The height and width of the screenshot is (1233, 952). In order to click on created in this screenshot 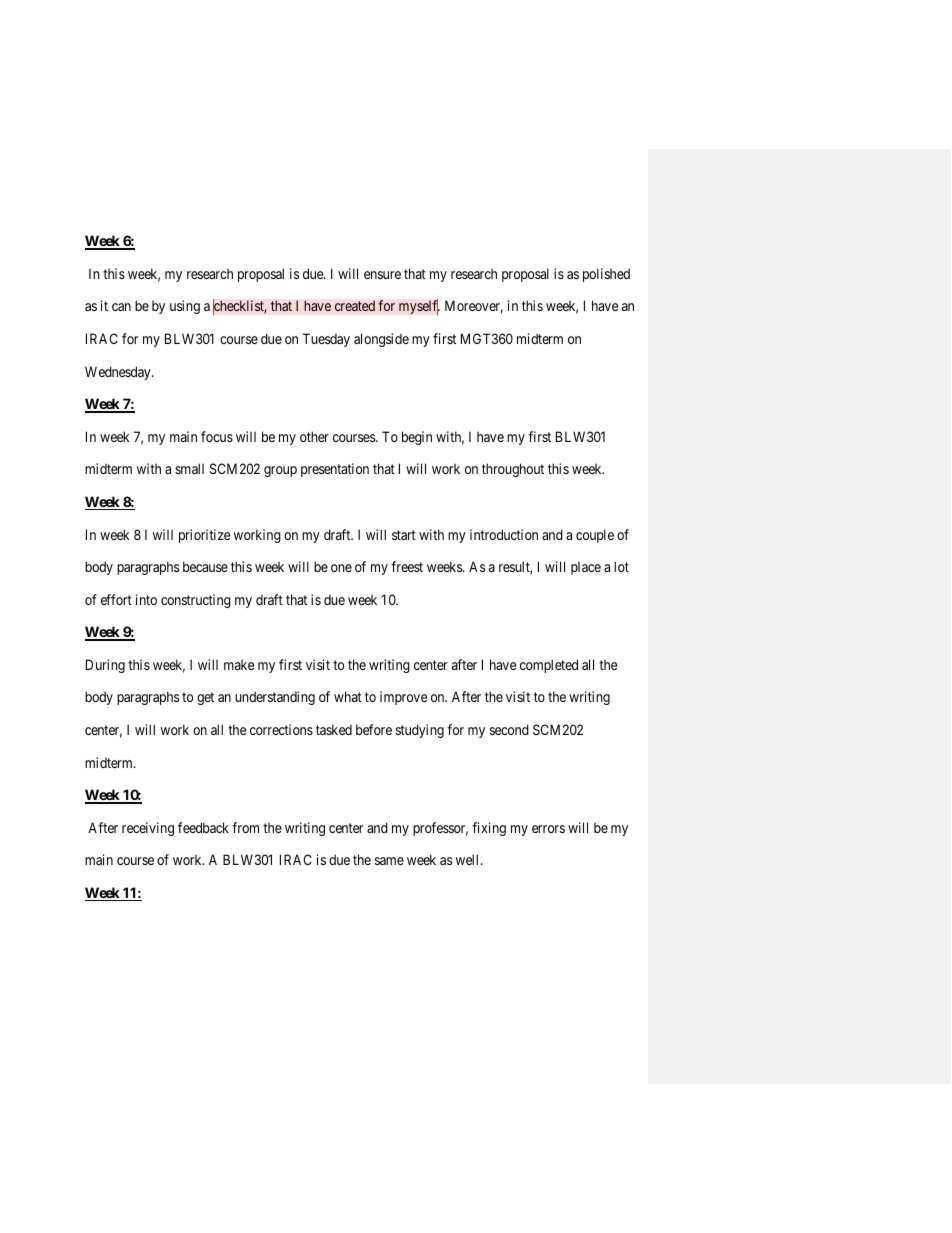, I will do `click(355, 306)`.
